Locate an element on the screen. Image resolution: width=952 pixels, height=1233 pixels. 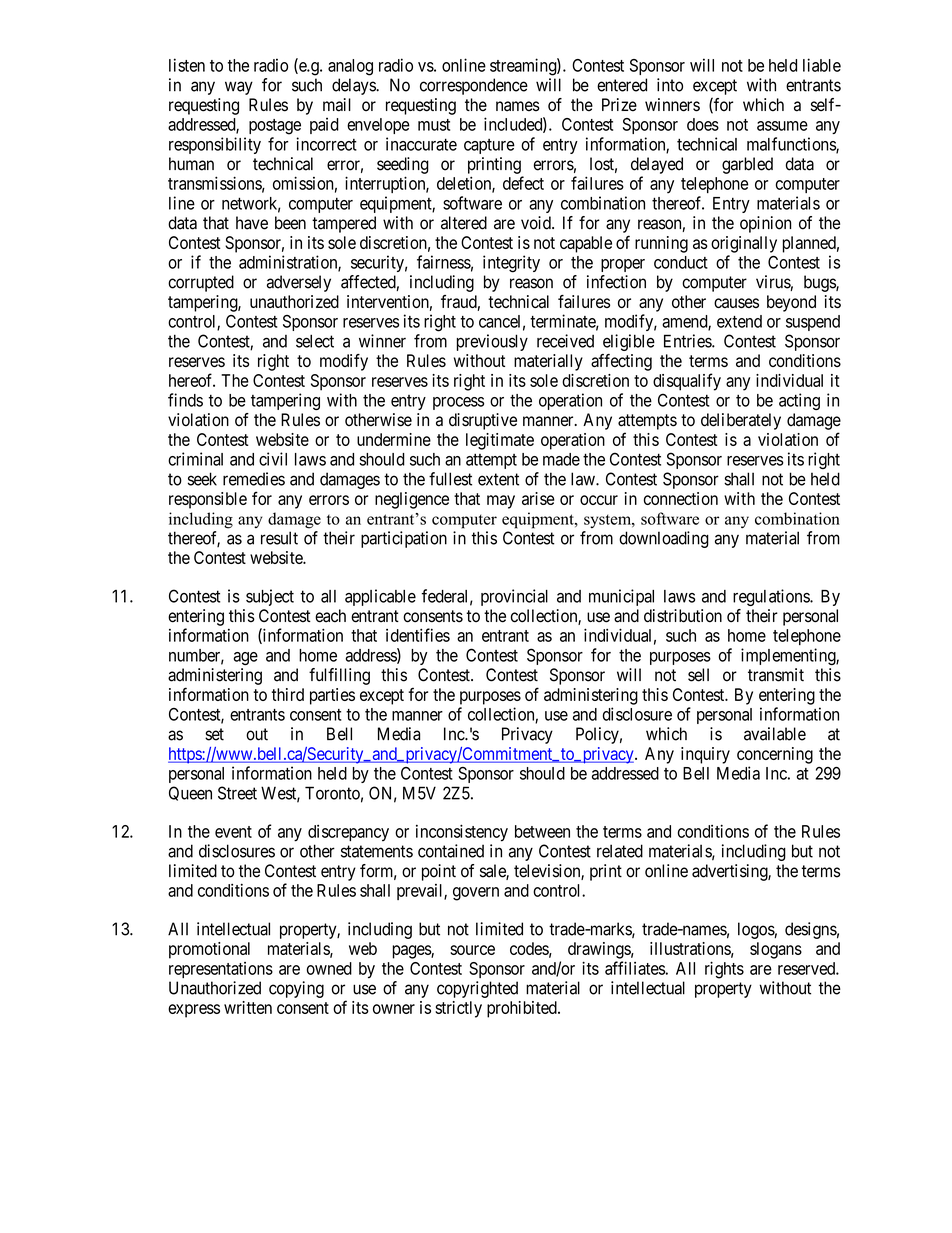
assume is located at coordinates (782, 126).
